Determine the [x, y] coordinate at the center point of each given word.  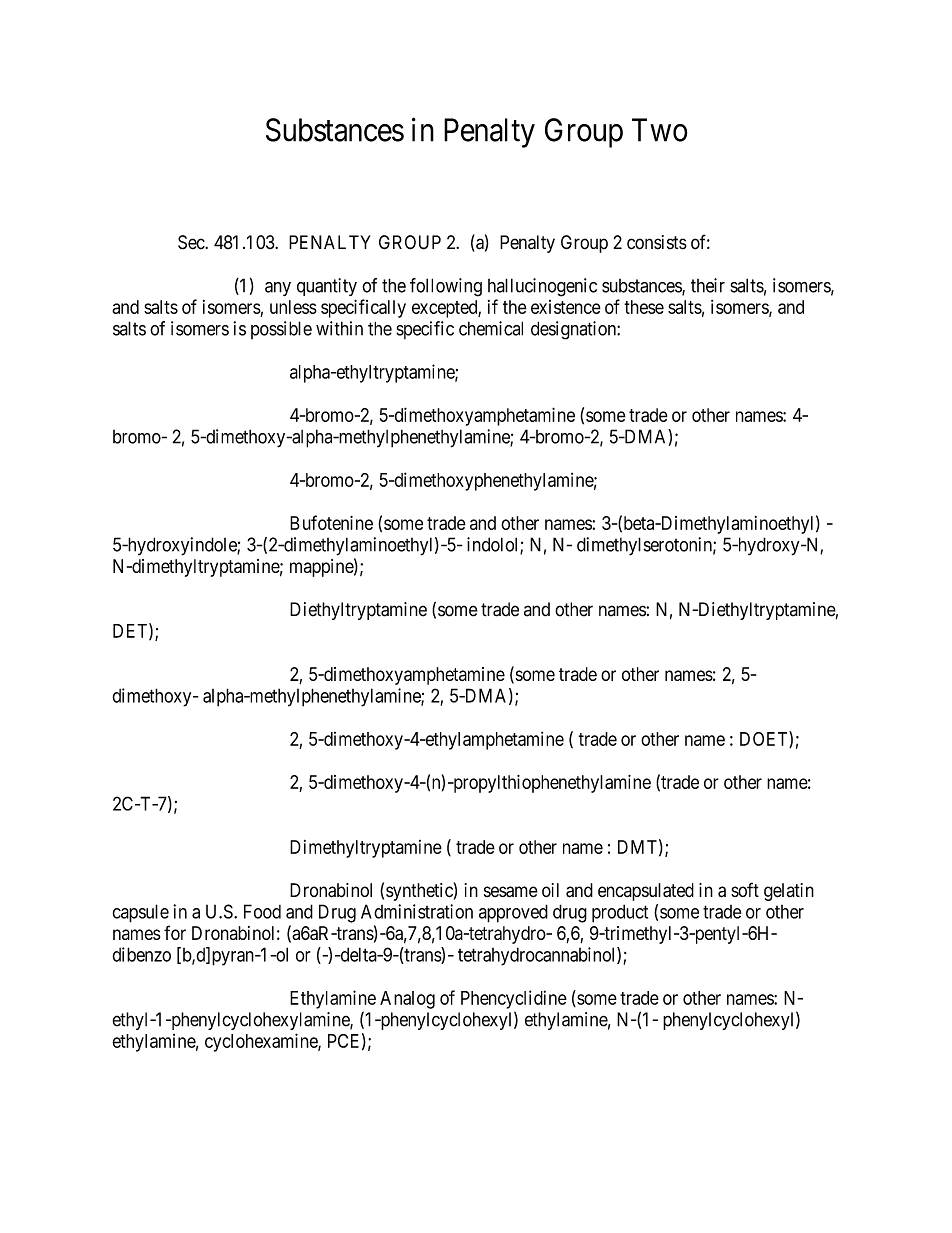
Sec [192, 242]
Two [660, 130]
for [175, 932]
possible [281, 330]
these [644, 307]
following [446, 287]
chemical [491, 328]
